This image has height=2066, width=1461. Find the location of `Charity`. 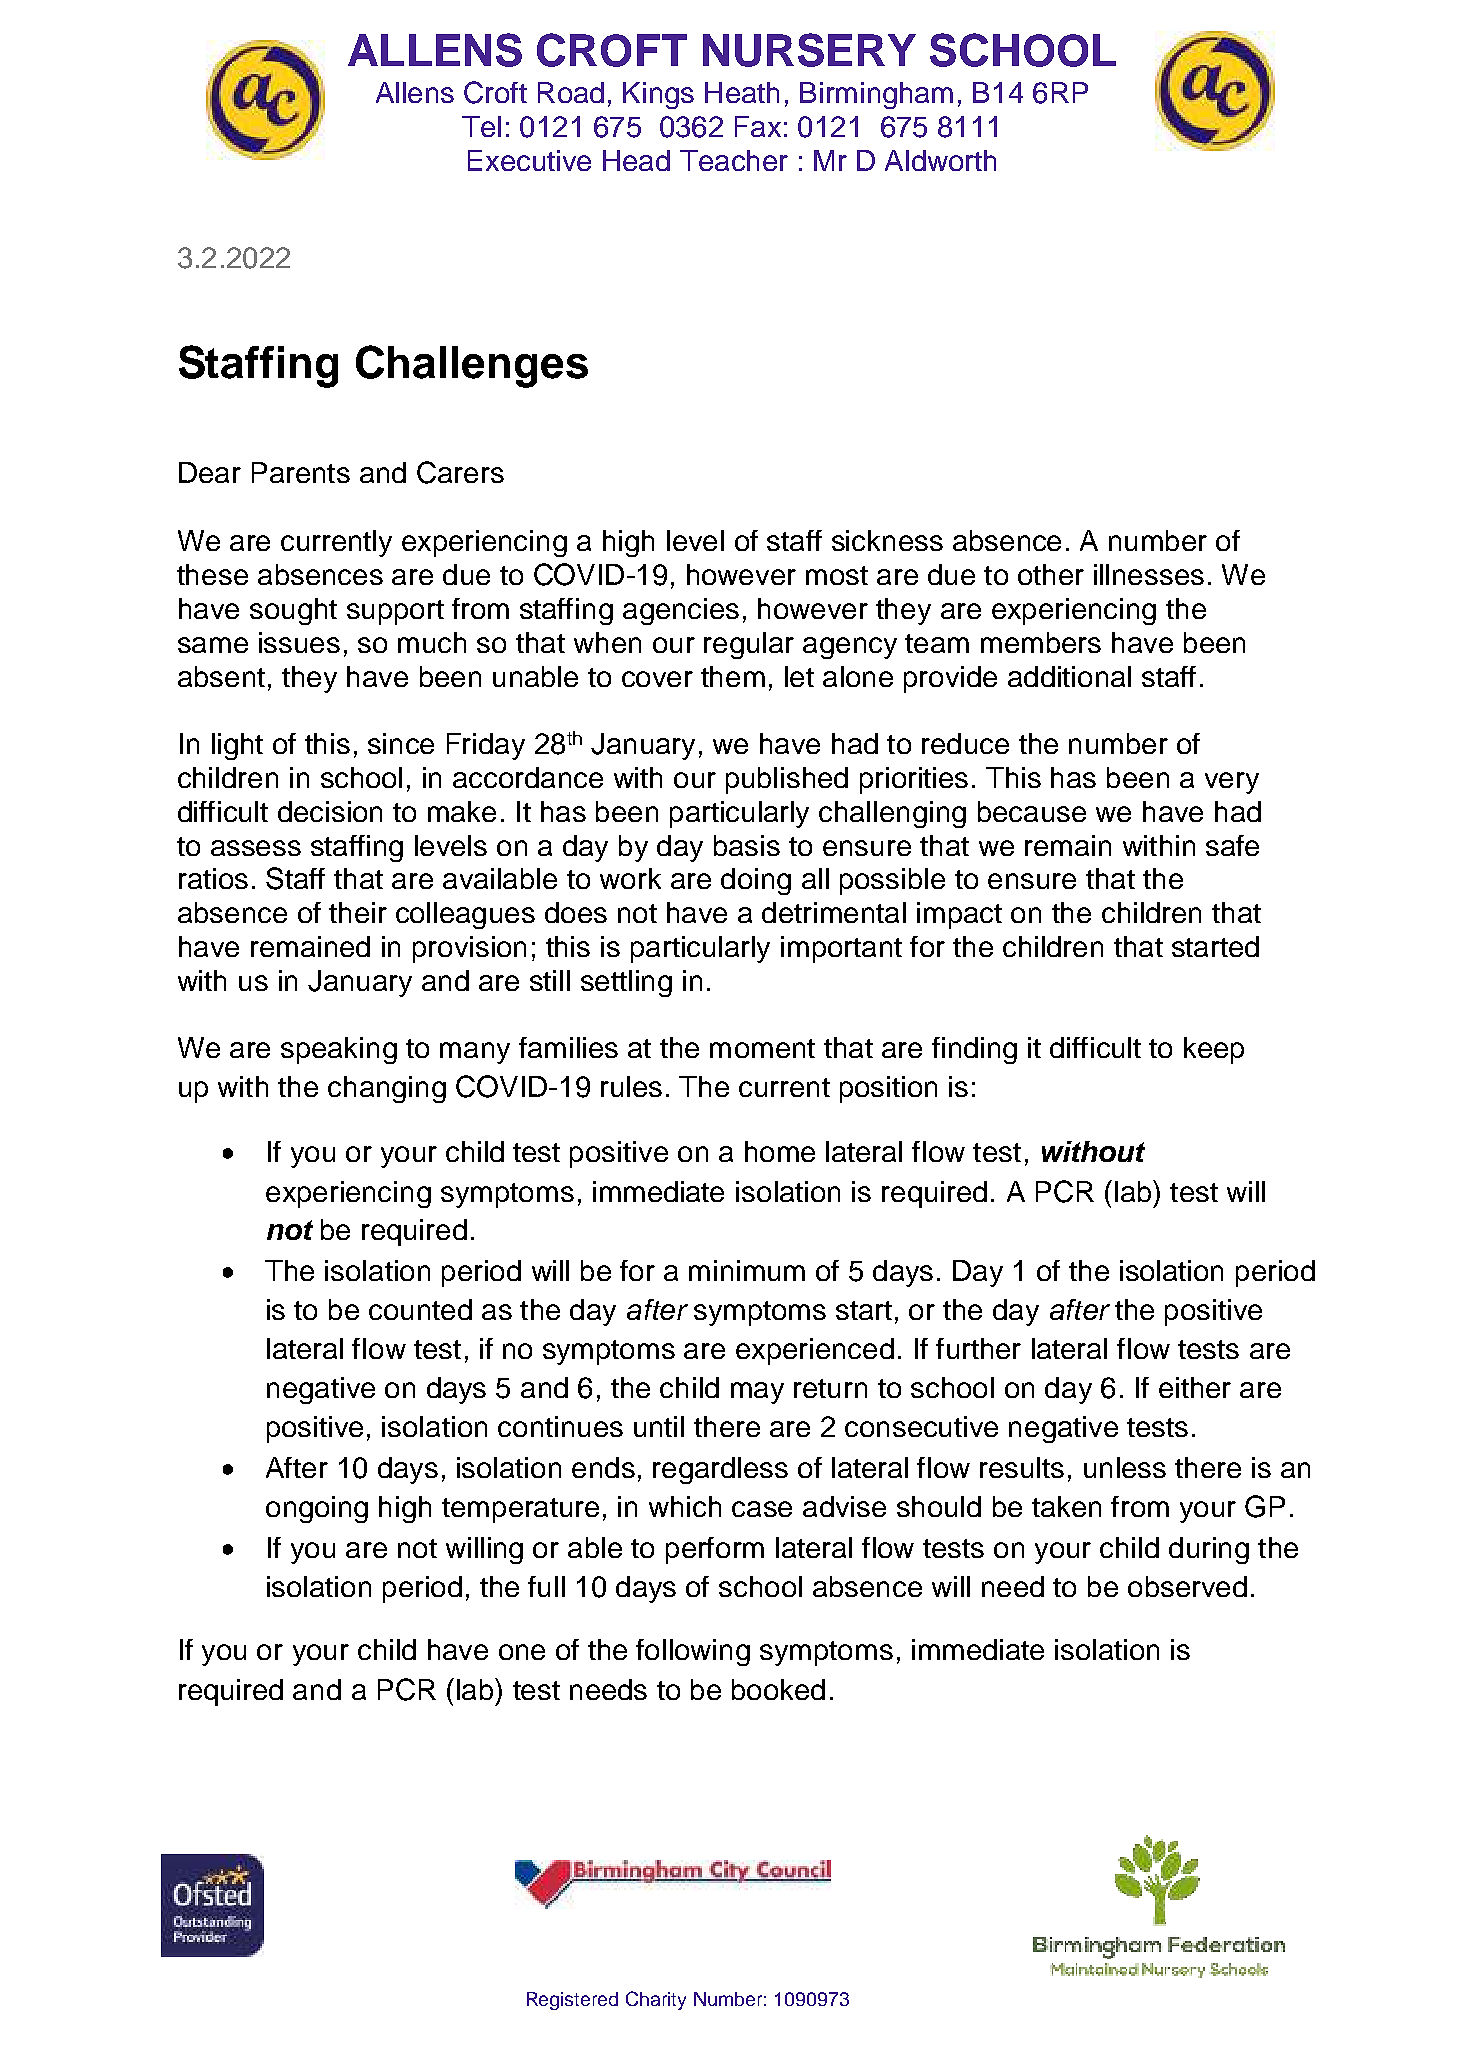

Charity is located at coordinates (656, 2000).
